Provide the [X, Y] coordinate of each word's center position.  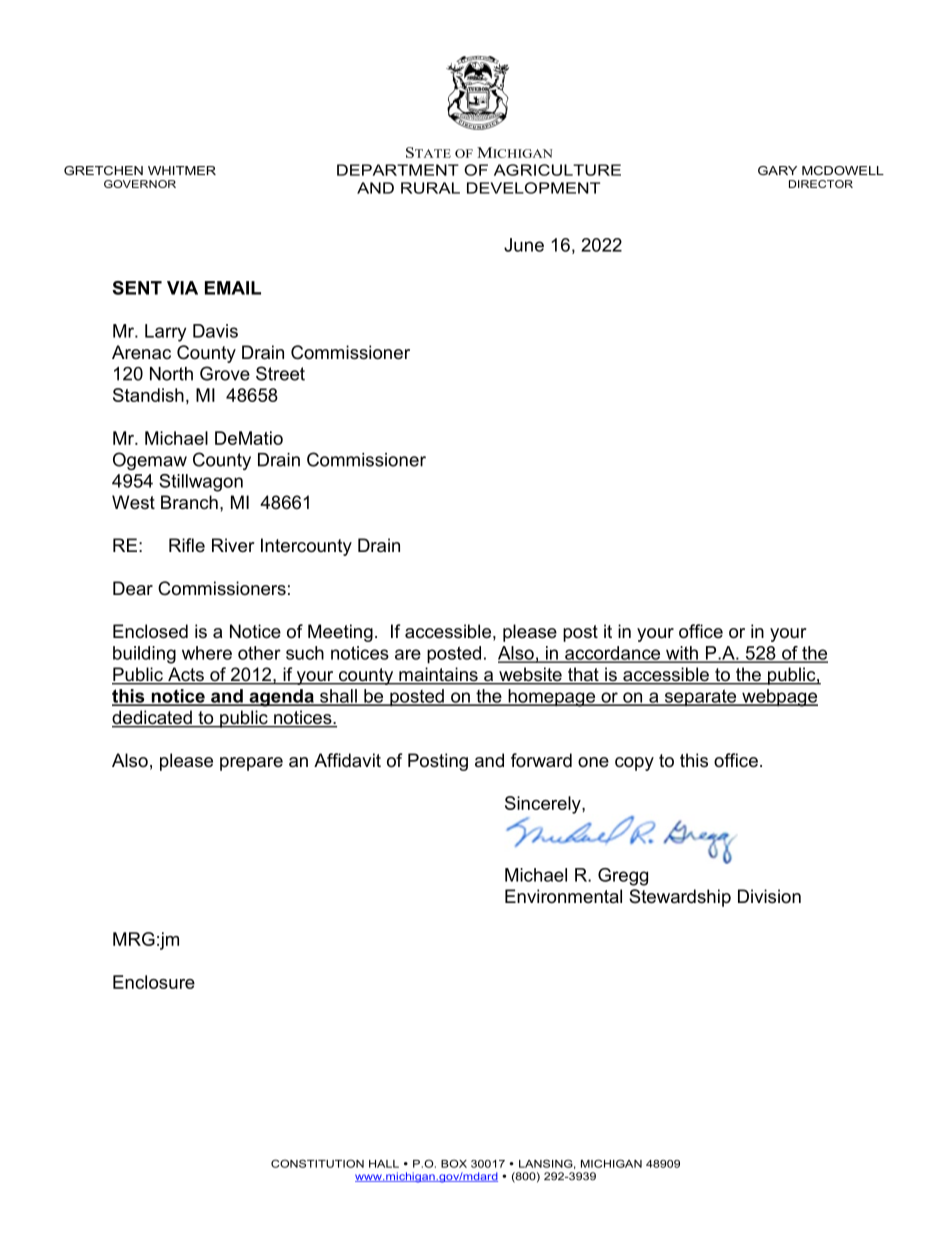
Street [280, 373]
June [524, 245]
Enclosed [150, 631]
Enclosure [154, 982]
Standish [148, 395]
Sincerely [544, 805]
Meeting [340, 633]
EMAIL [233, 288]
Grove [225, 373]
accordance [613, 654]
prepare [251, 764]
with [682, 654]
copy [634, 764]
